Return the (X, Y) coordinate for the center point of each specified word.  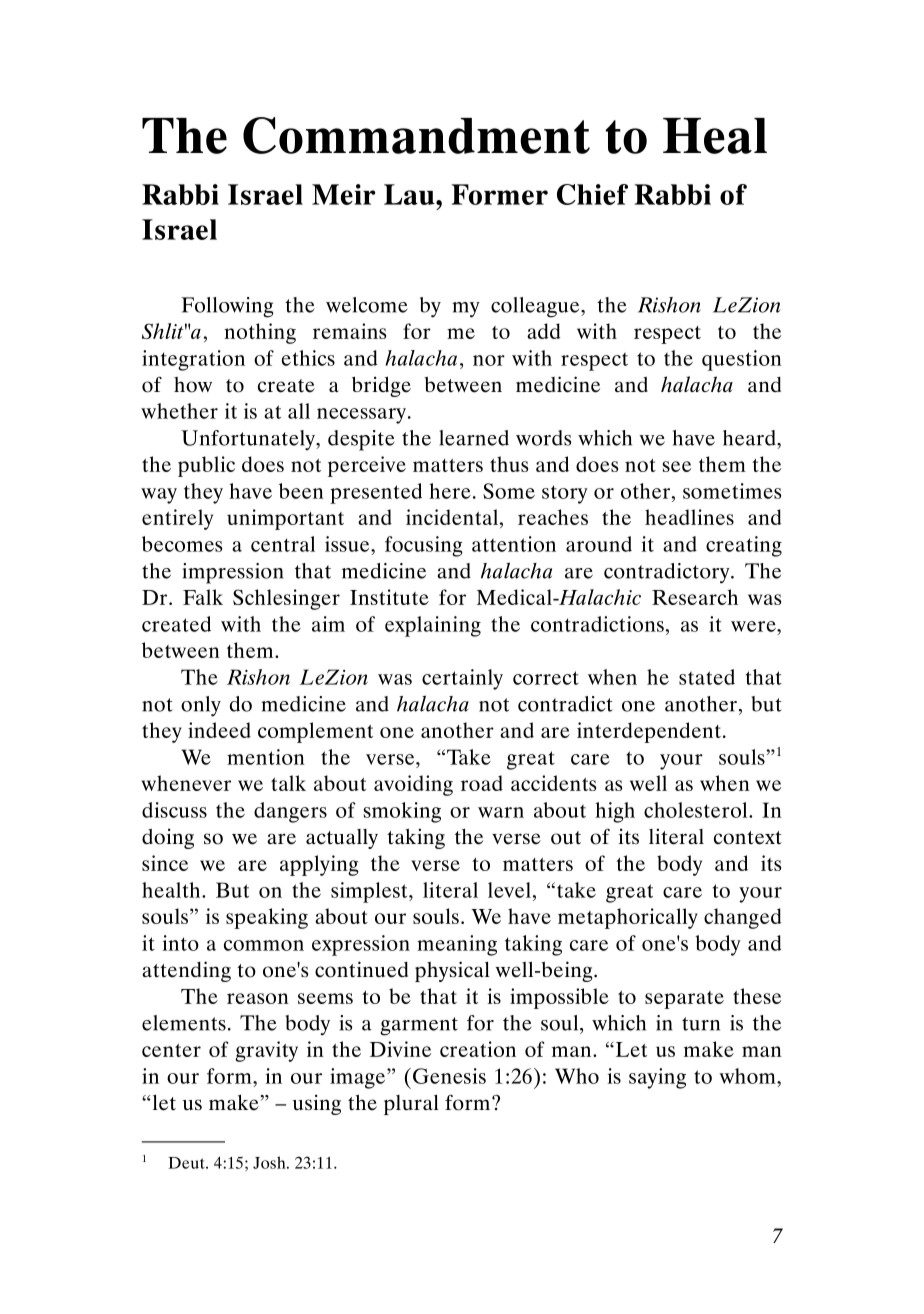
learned (474, 438)
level (509, 890)
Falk (203, 597)
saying (657, 1078)
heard (750, 438)
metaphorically (628, 918)
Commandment (416, 135)
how (193, 385)
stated (707, 677)
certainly (462, 679)
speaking (267, 918)
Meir (343, 194)
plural (411, 1105)
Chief (592, 194)
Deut (187, 1163)
